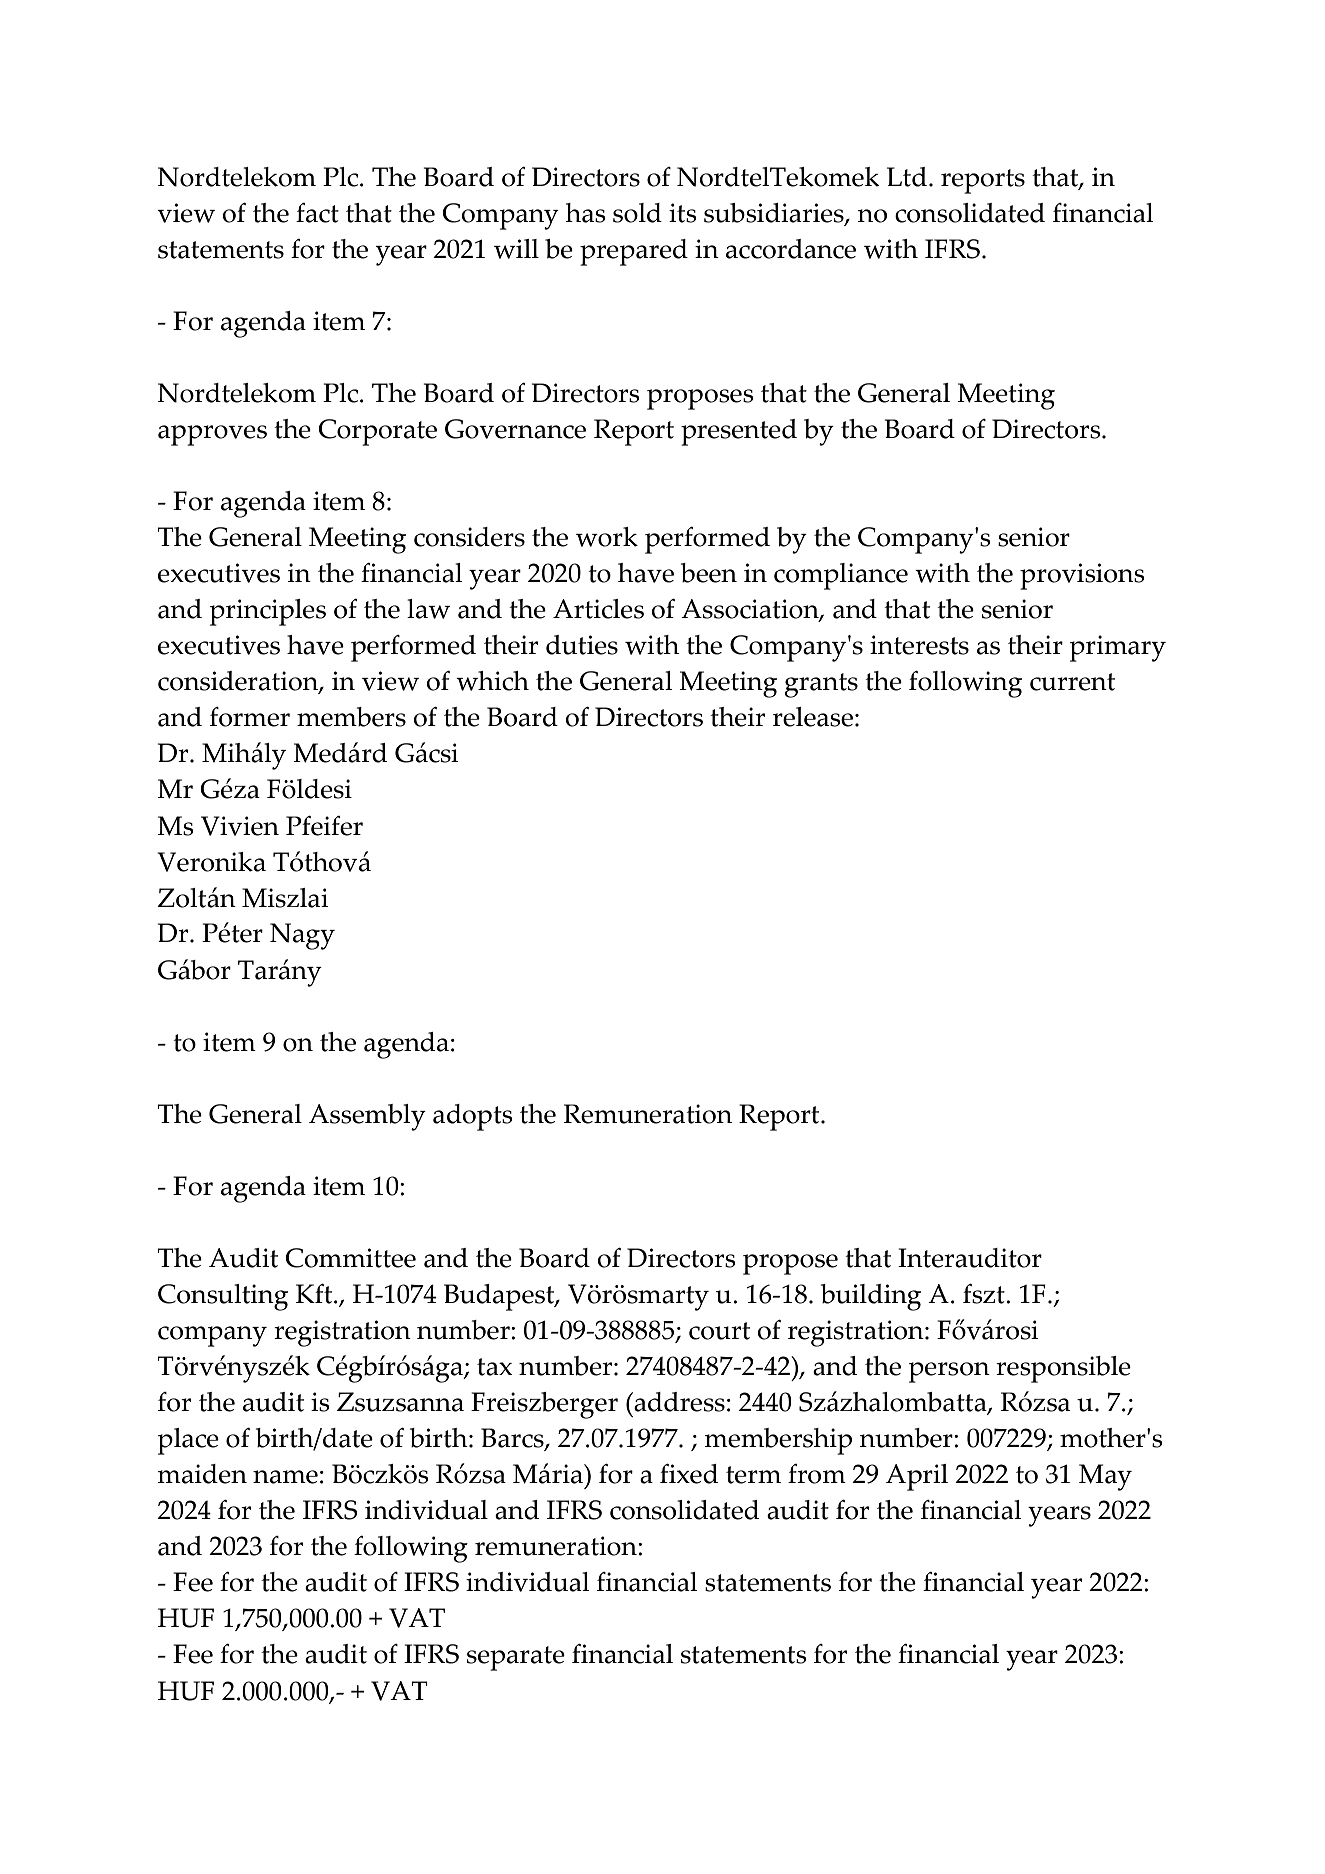 This screenshot has height=1874, width=1325. Describe the element at coordinates (302, 936) in the screenshot. I see `Nagy` at that location.
